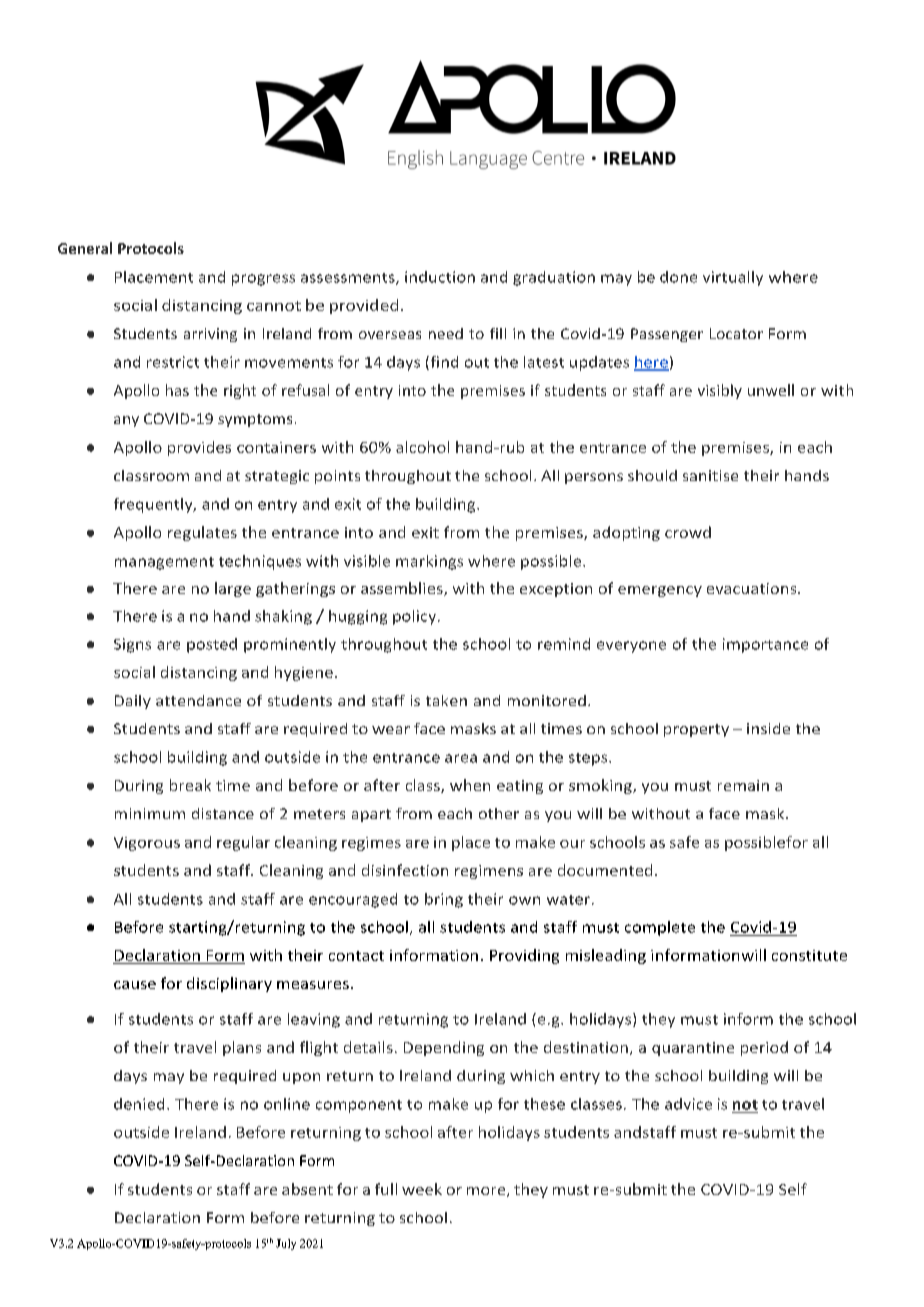 Image resolution: width=924 pixels, height=1307 pixels. What do you see at coordinates (164, 563) in the document?
I see `management` at bounding box center [164, 563].
